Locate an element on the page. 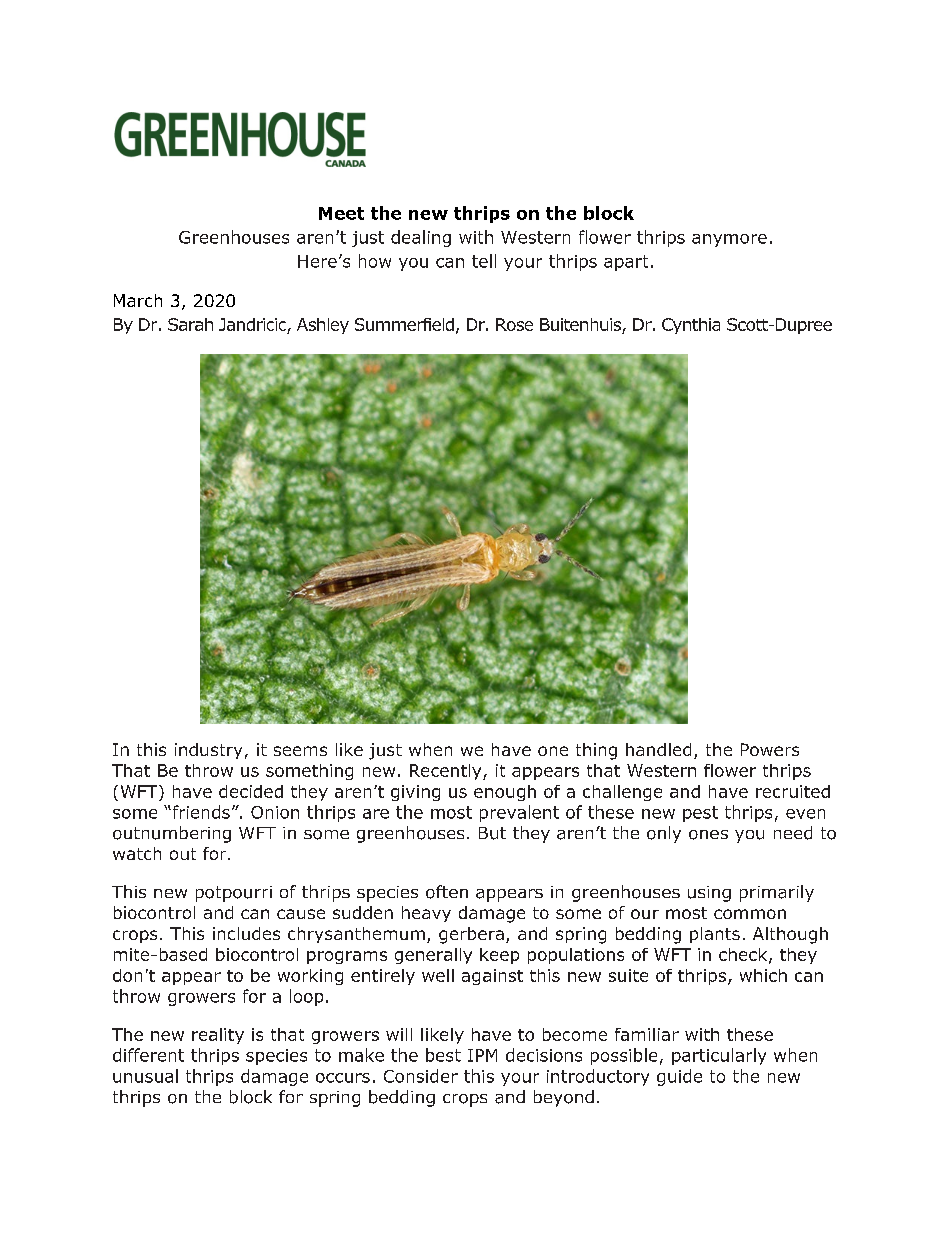  IPM is located at coordinates (482, 1055).
